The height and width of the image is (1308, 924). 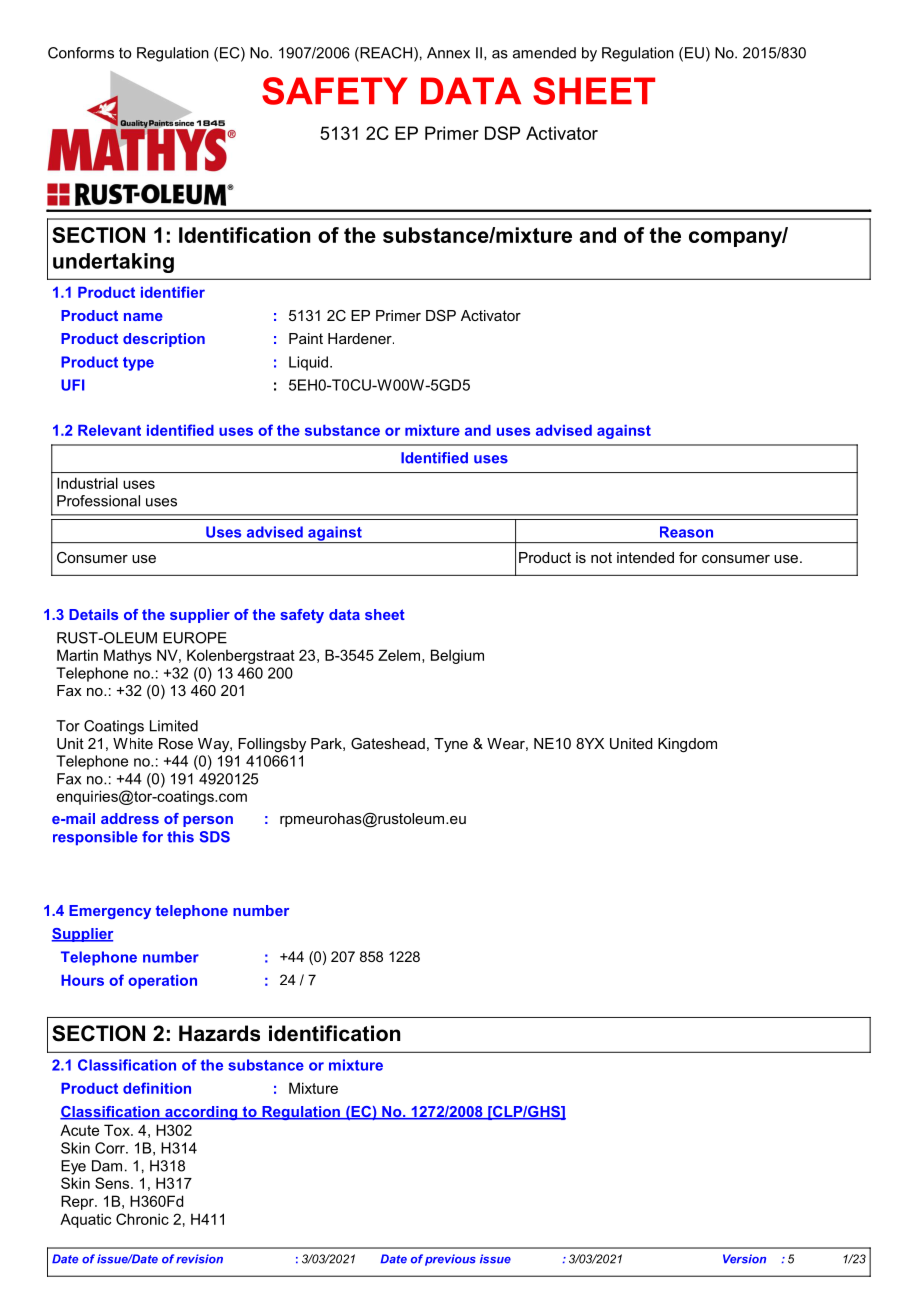 I want to click on REACH, so click(x=385, y=54).
